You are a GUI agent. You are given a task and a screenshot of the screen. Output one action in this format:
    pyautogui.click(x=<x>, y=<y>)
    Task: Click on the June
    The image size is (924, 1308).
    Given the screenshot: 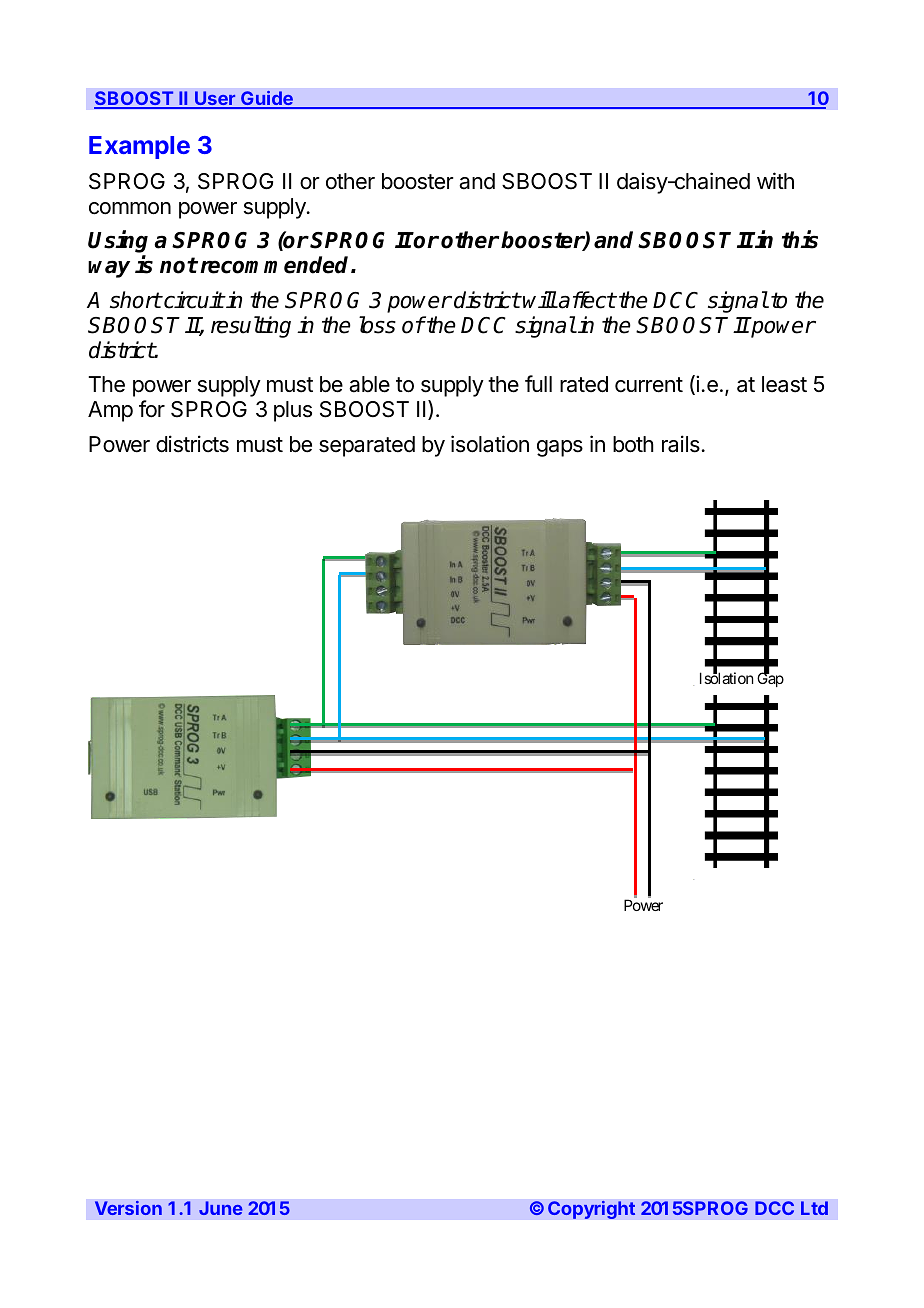 What is the action you would take?
    pyautogui.click(x=221, y=1208)
